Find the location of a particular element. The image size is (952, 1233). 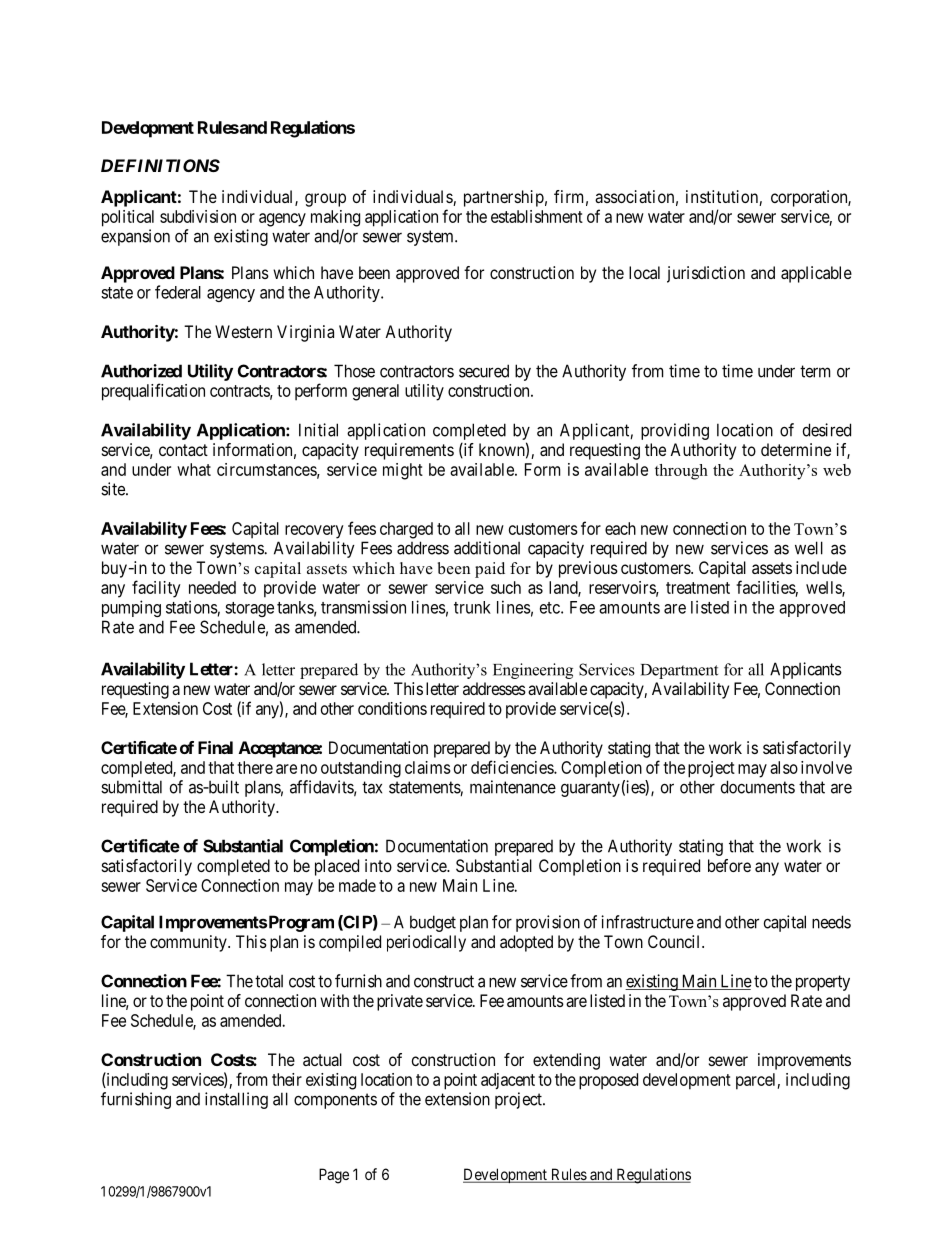

jurisdiction is located at coordinates (706, 274).
